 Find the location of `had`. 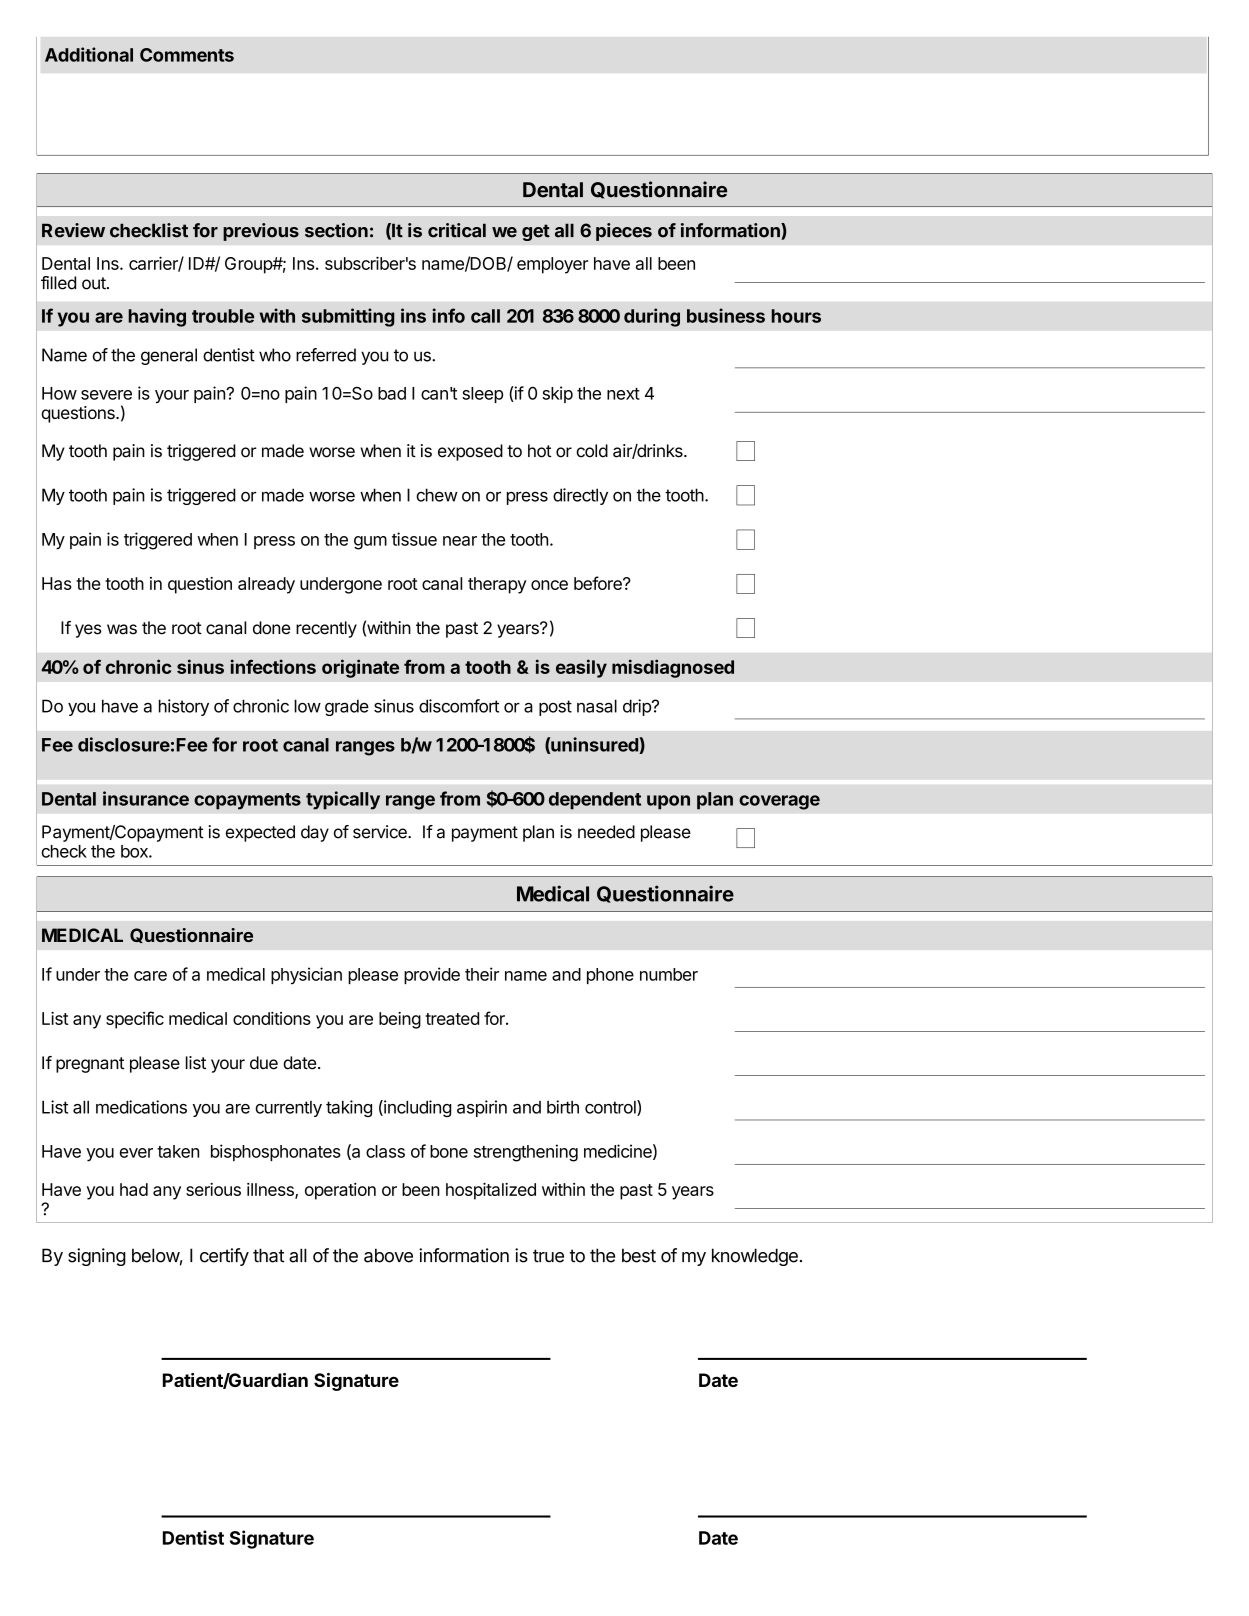

had is located at coordinates (134, 1189).
